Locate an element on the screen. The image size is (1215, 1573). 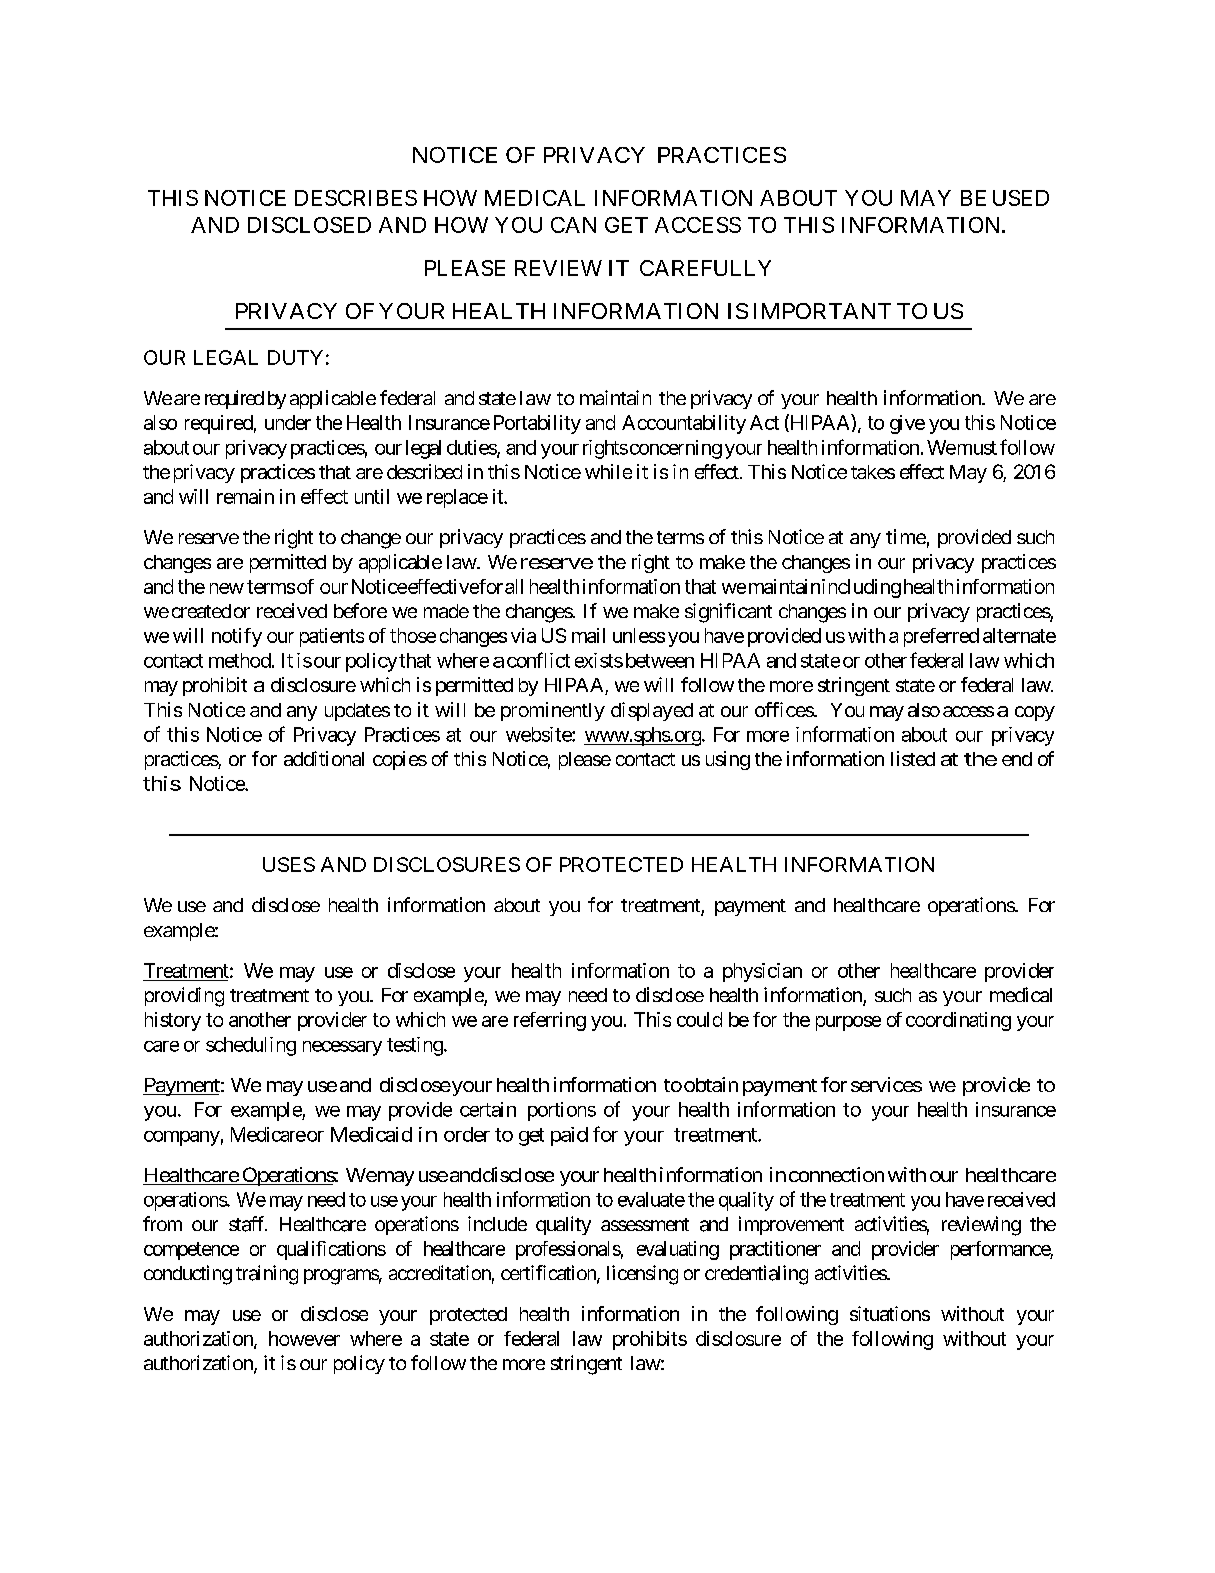
IMPORTANT is located at coordinates (822, 311).
